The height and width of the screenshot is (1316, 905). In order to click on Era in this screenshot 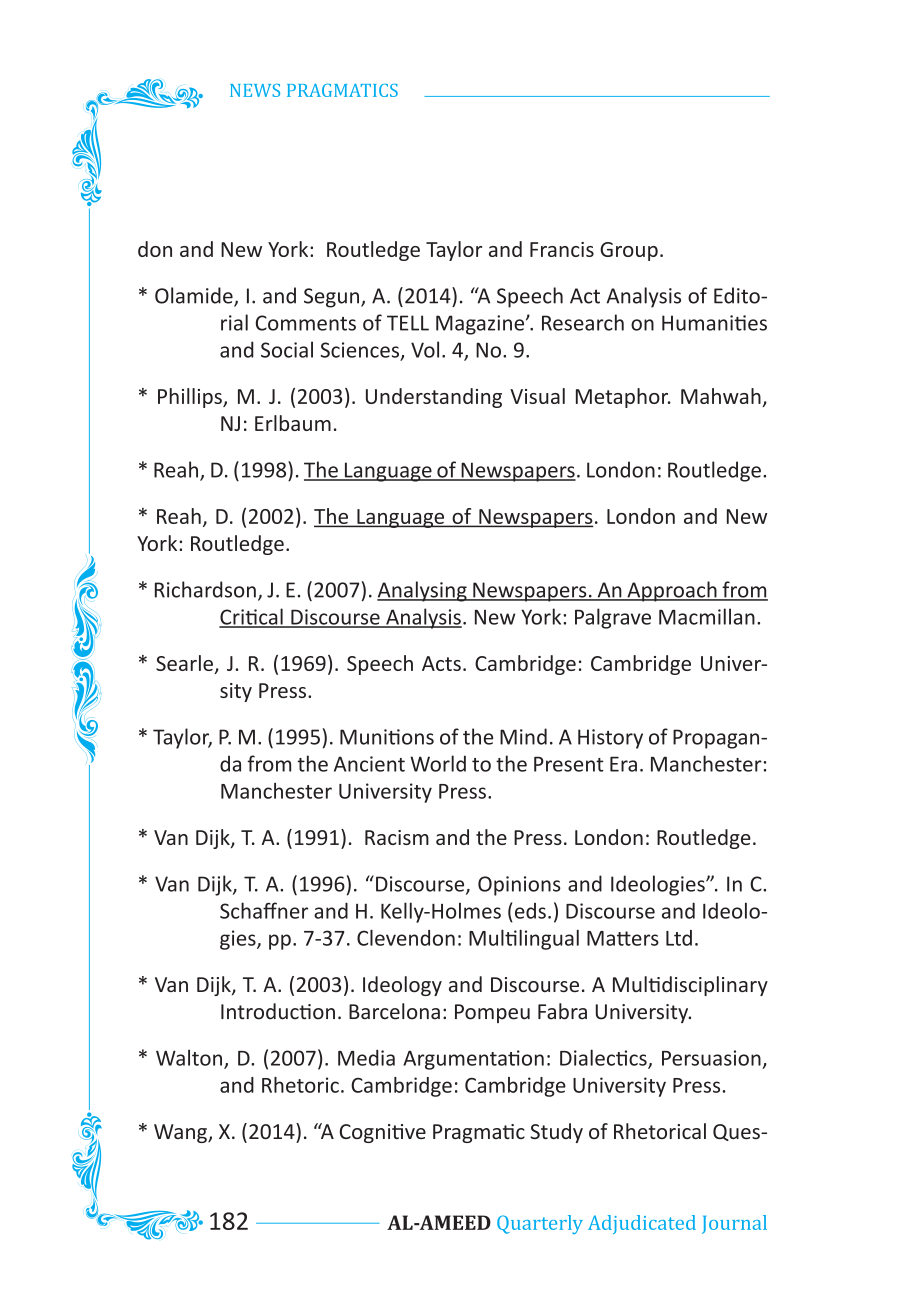, I will do `click(623, 764)`.
